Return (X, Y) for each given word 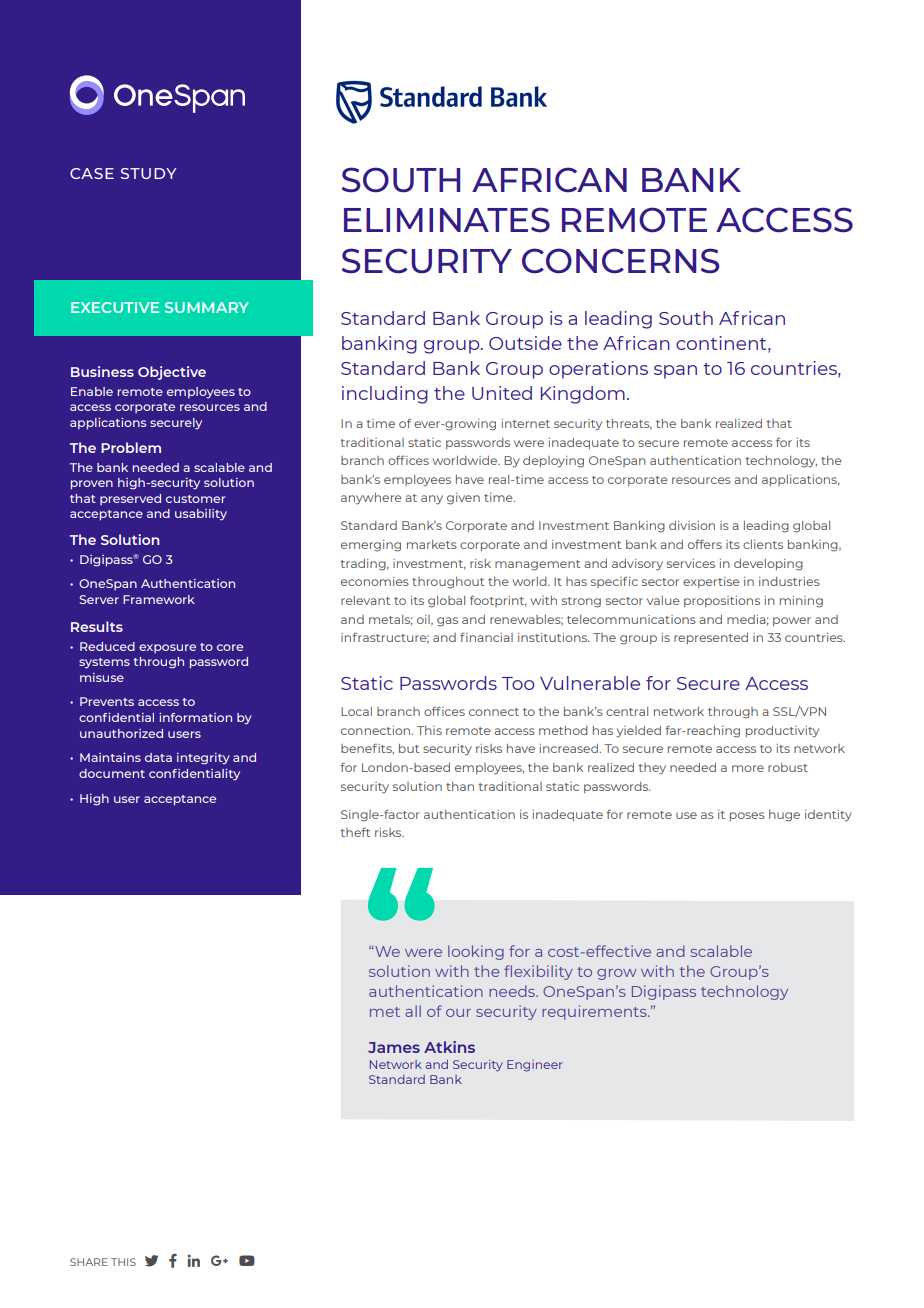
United (502, 393)
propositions (722, 601)
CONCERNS (620, 261)
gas (447, 622)
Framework (159, 599)
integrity (203, 759)
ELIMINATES (447, 220)
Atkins (449, 1047)
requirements (595, 1012)
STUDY (149, 173)
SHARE (89, 1262)
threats (629, 424)
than (460, 786)
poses (747, 816)
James (394, 1047)
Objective (172, 373)
